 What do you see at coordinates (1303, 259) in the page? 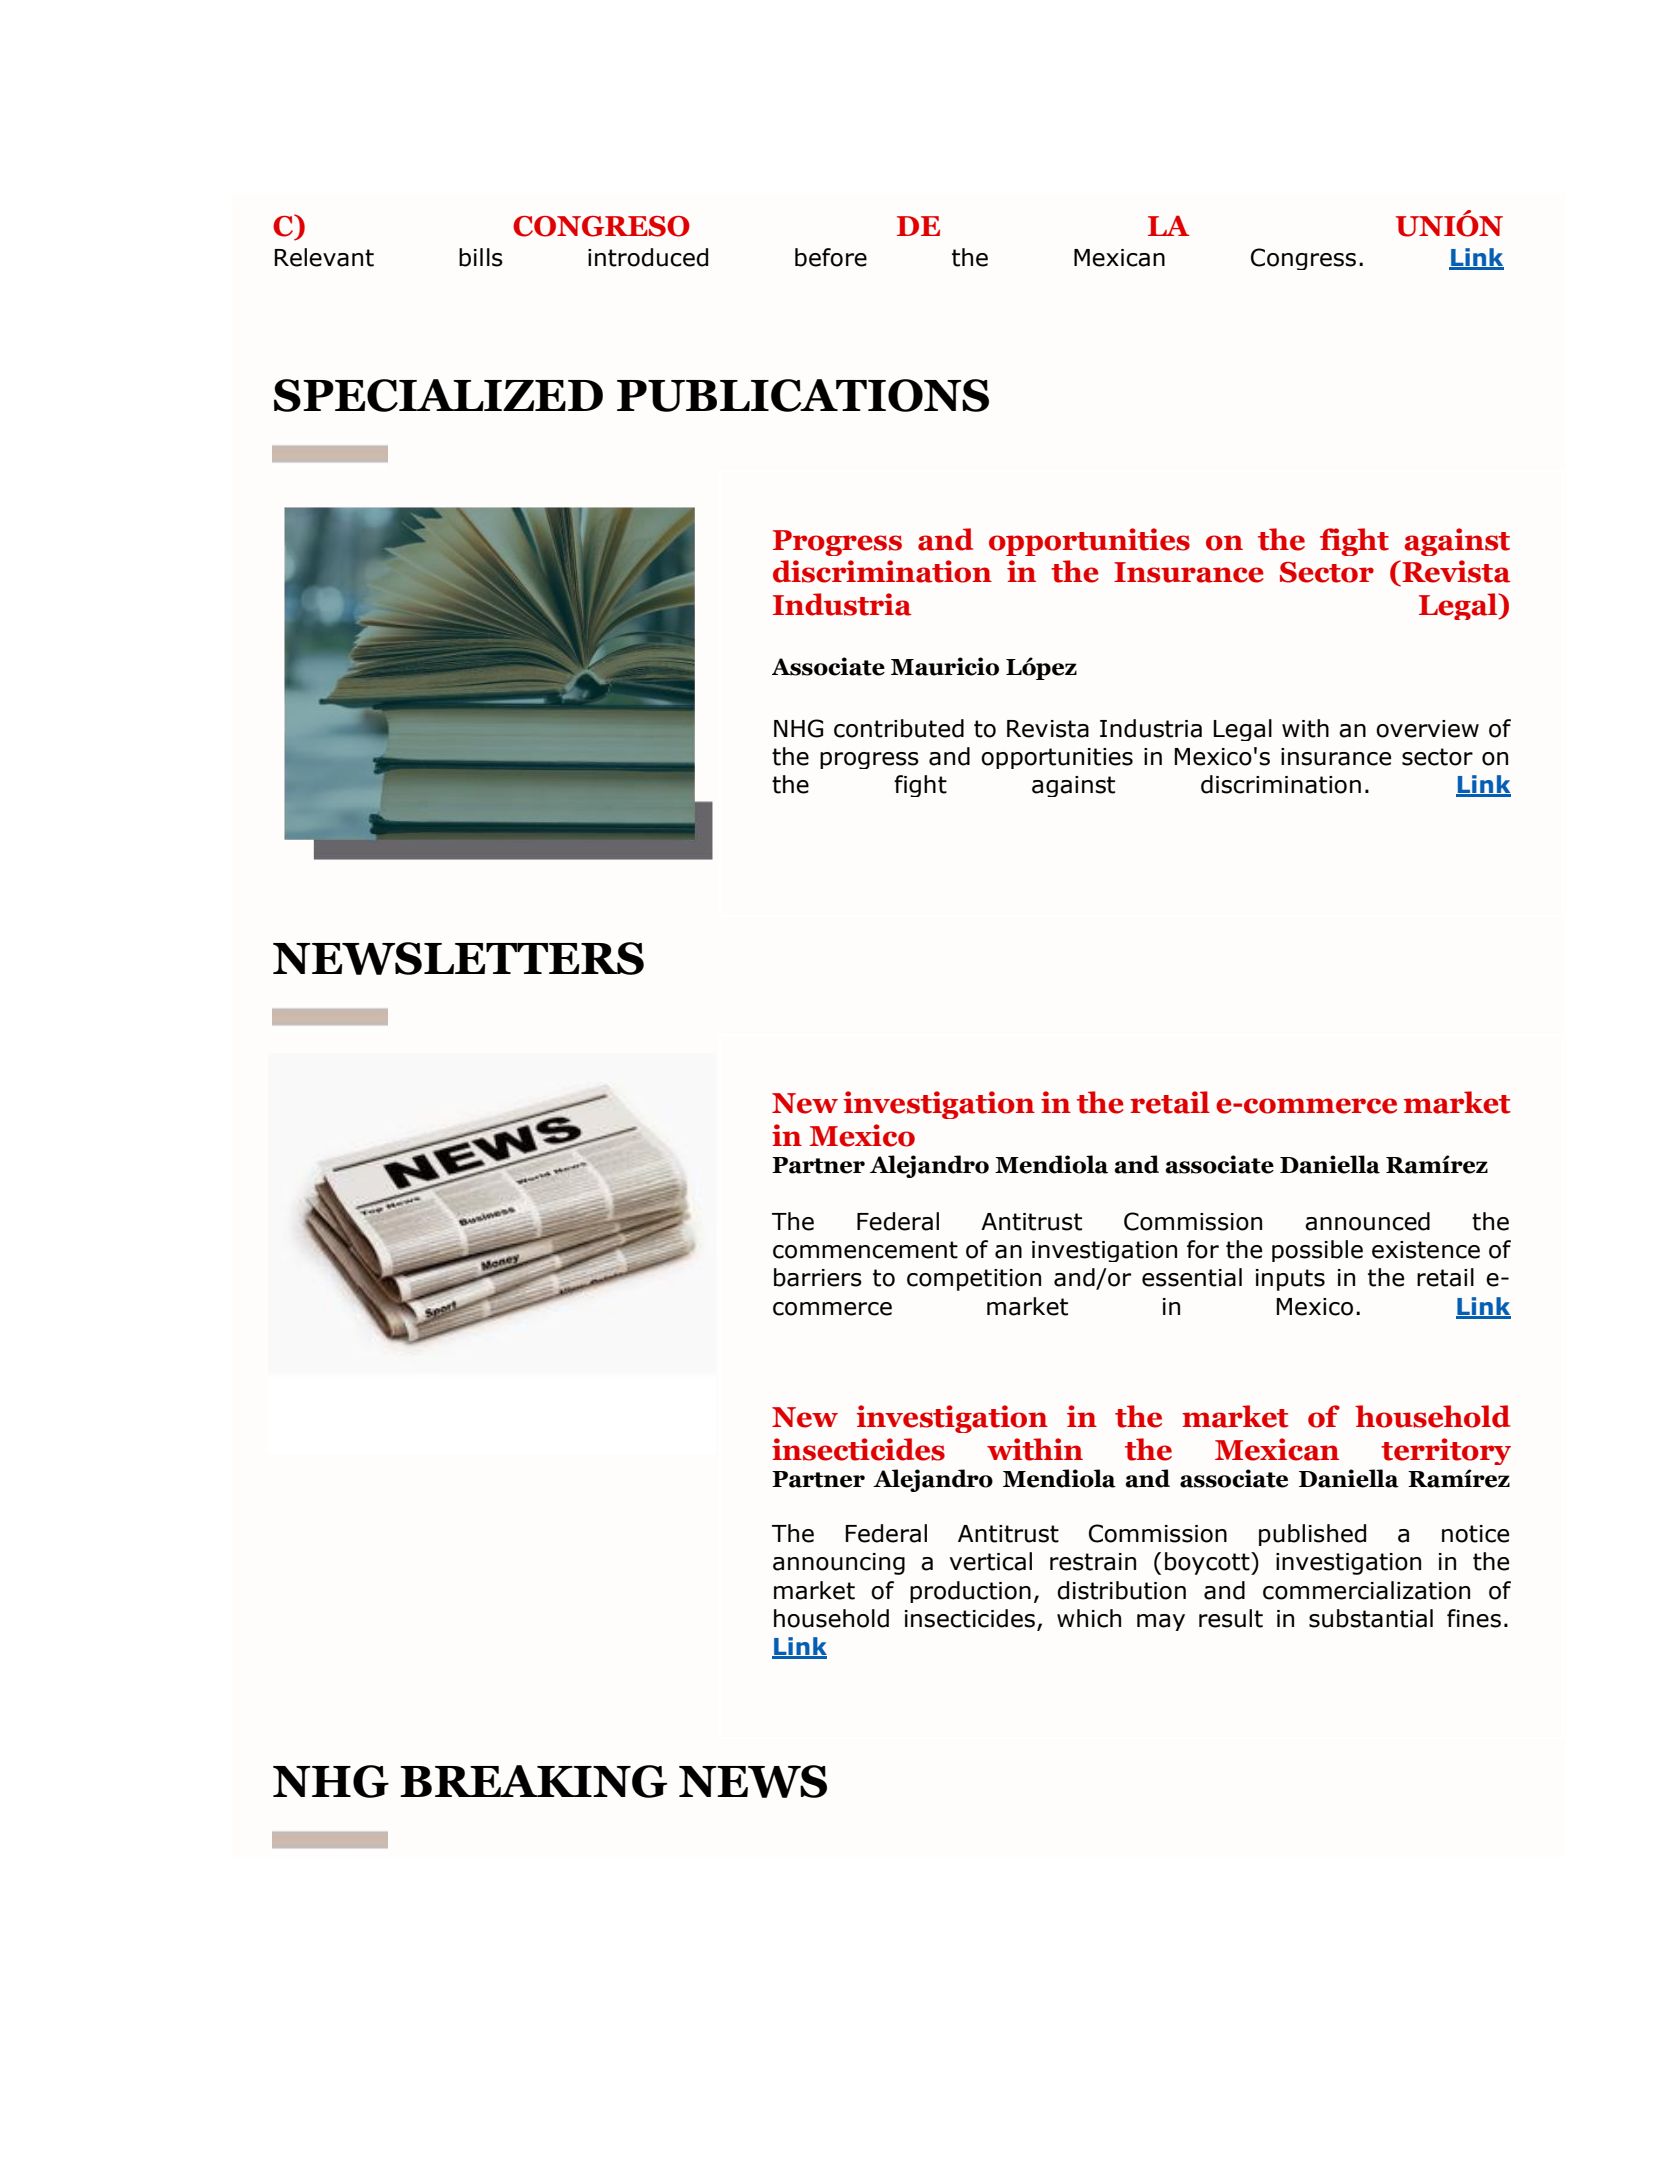
I see `Congress` at bounding box center [1303, 259].
